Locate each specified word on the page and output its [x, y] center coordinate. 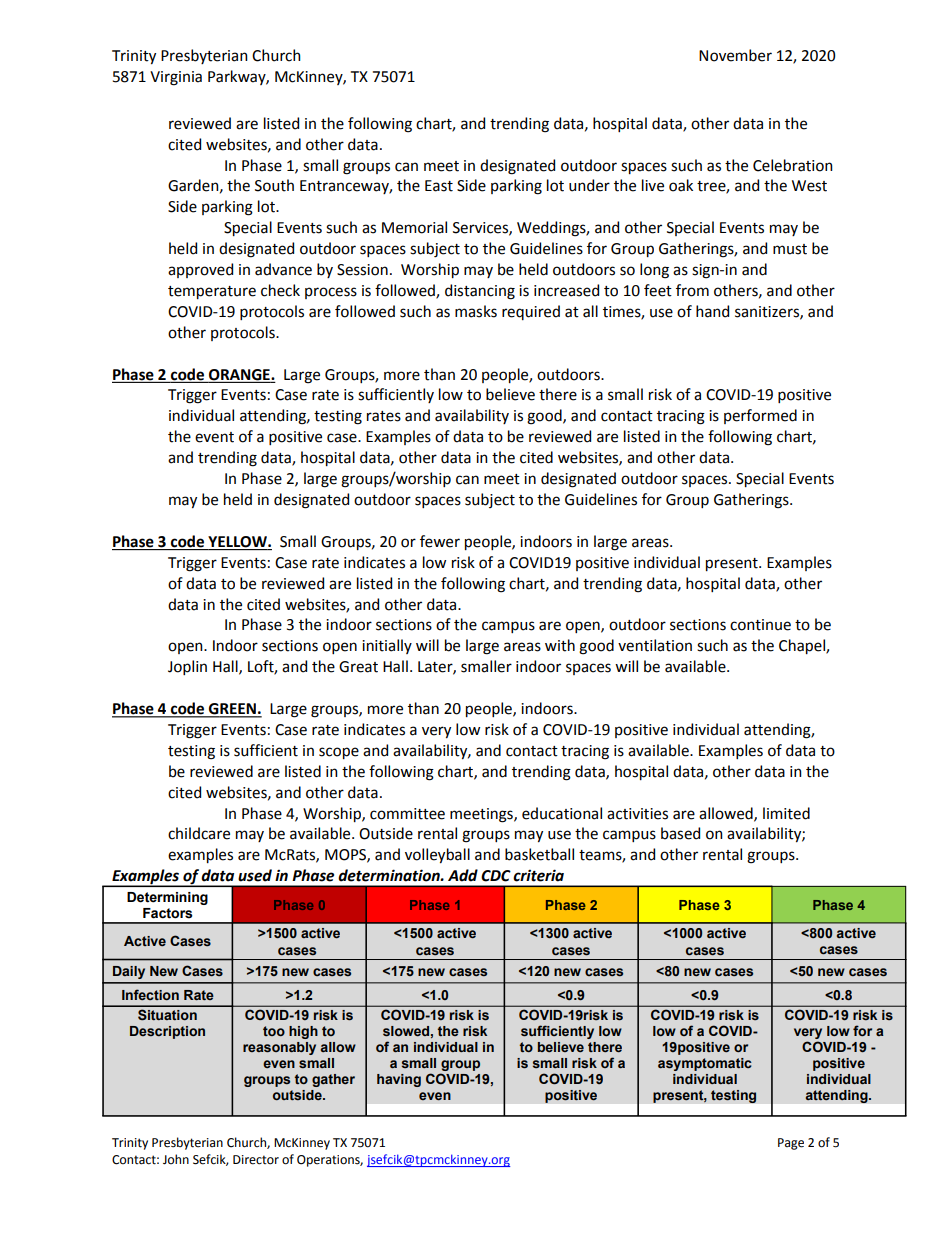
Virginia [176, 78]
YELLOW [238, 542]
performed [760, 416]
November [735, 55]
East [439, 186]
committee [407, 814]
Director [256, 1160]
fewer [440, 541]
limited [786, 813]
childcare [199, 833]
